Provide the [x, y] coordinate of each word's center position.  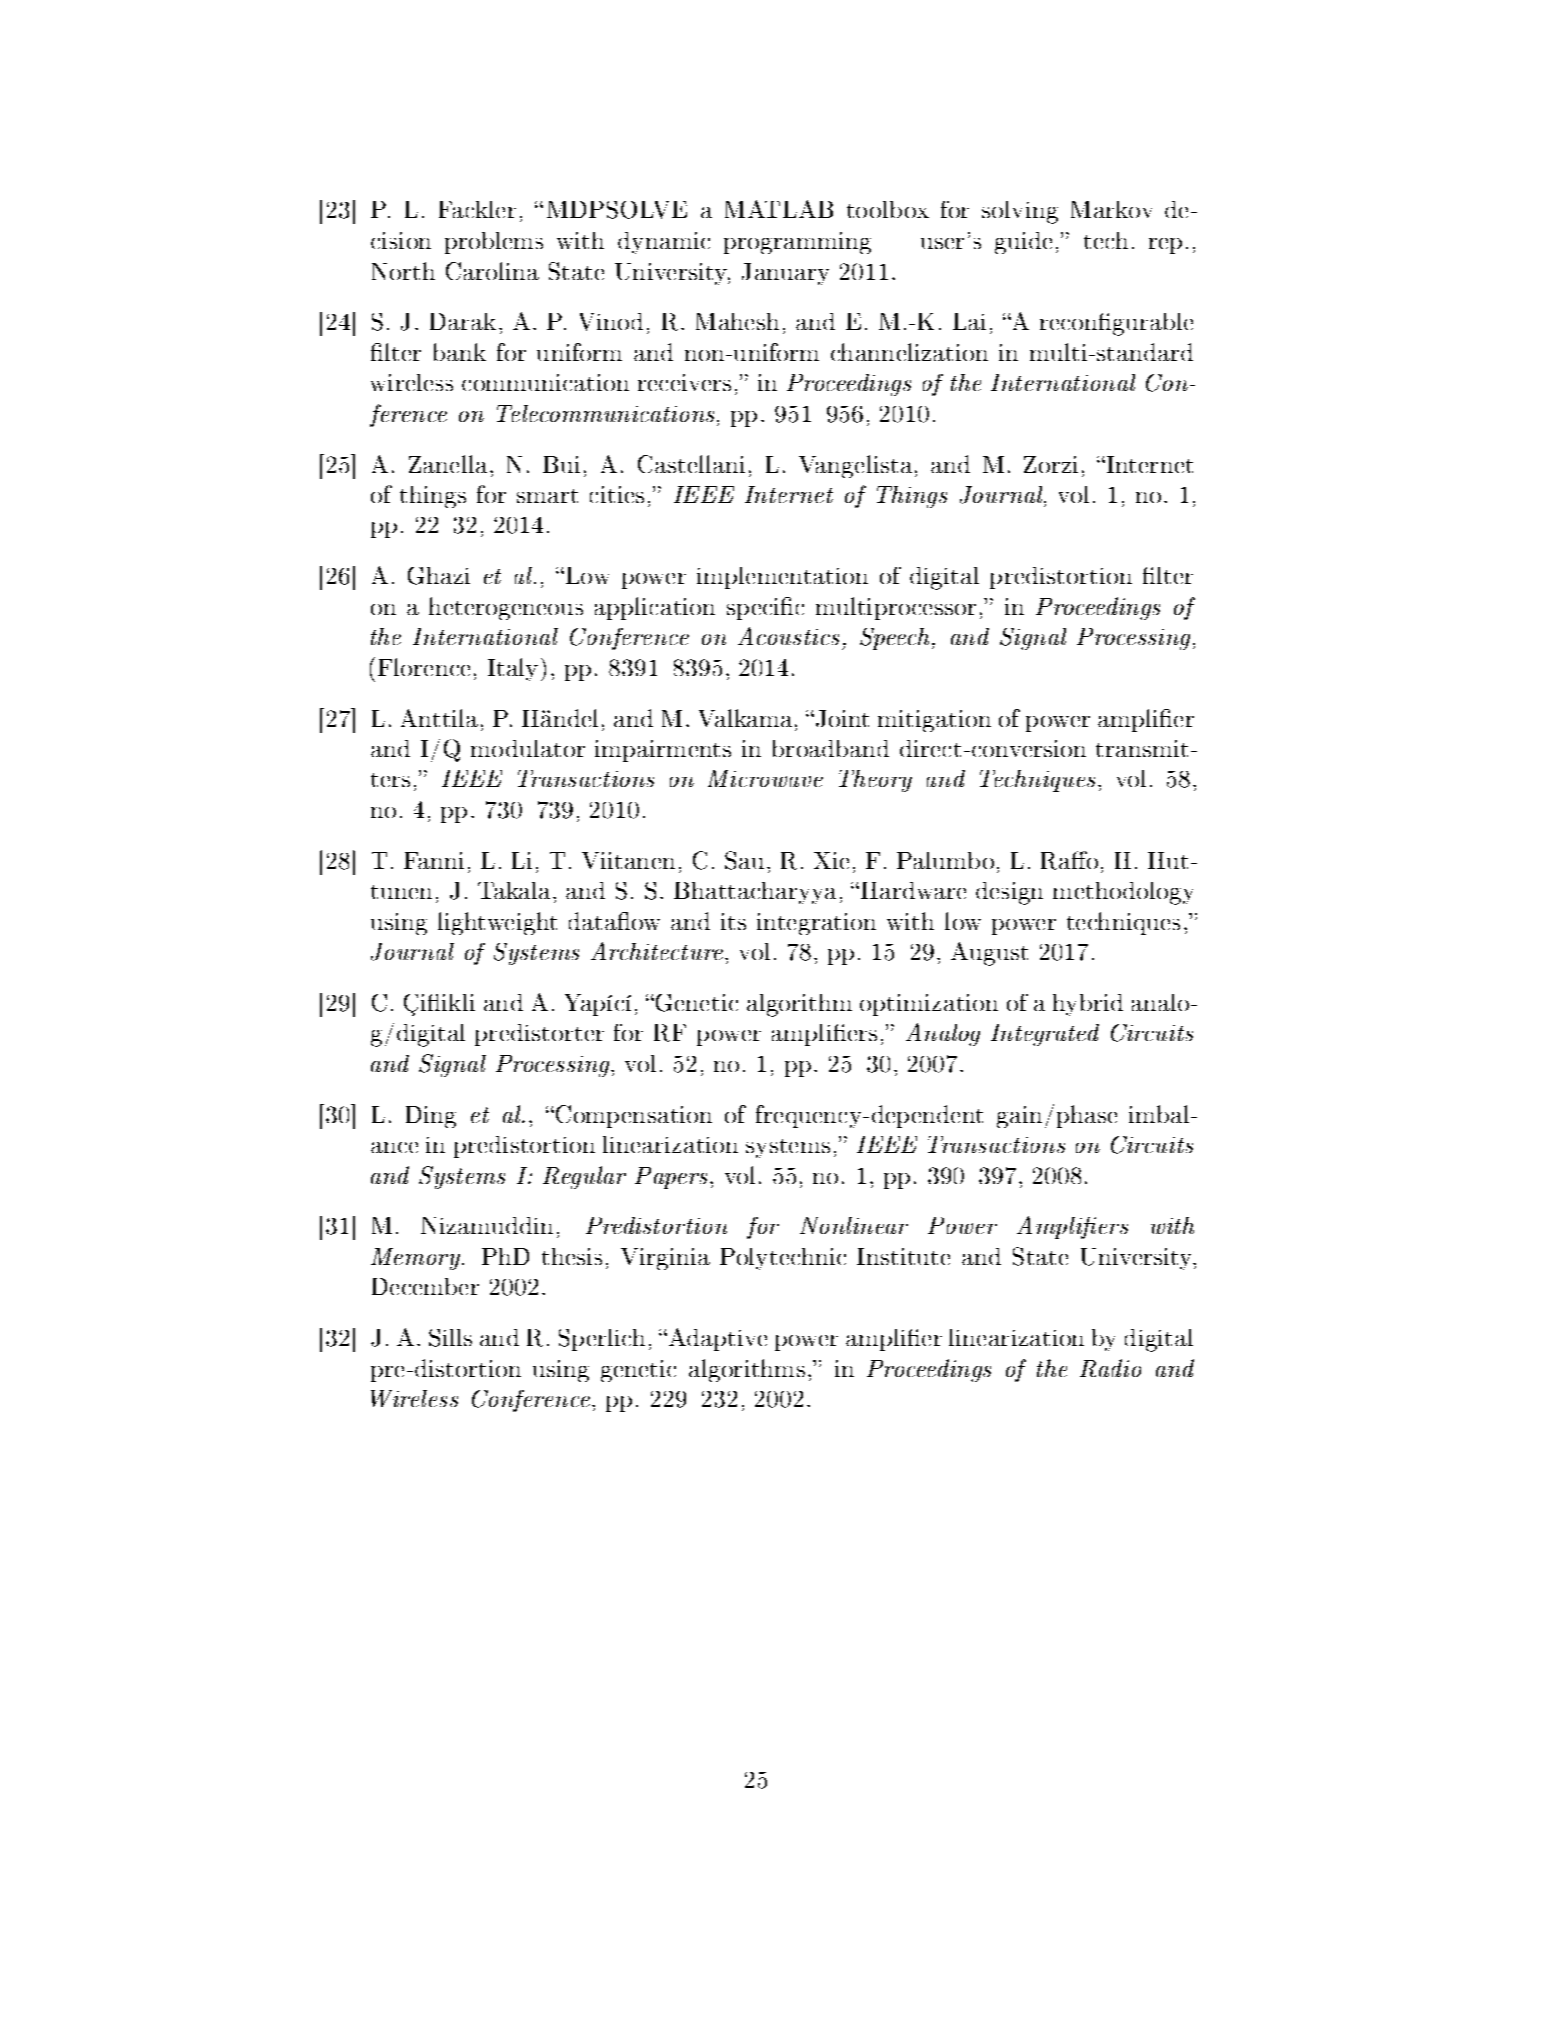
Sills [450, 1338]
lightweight [497, 923]
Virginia [665, 1259]
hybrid [1088, 1005]
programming [797, 243]
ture [704, 952]
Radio [1110, 1368]
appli [621, 608]
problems [494, 243]
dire [920, 748]
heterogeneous [506, 608]
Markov [1111, 209]
